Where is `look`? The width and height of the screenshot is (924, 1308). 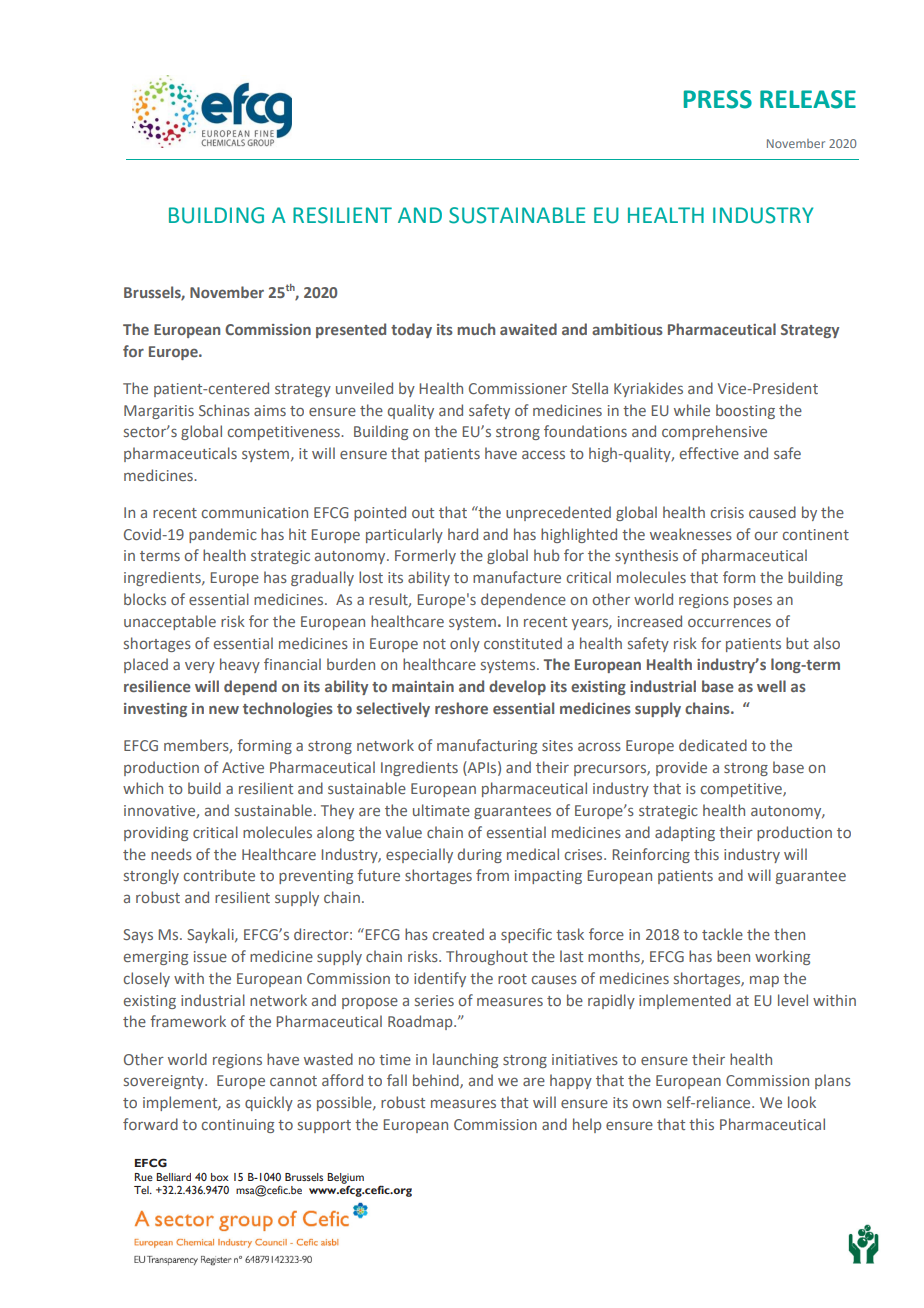
look is located at coordinates (802, 1102).
